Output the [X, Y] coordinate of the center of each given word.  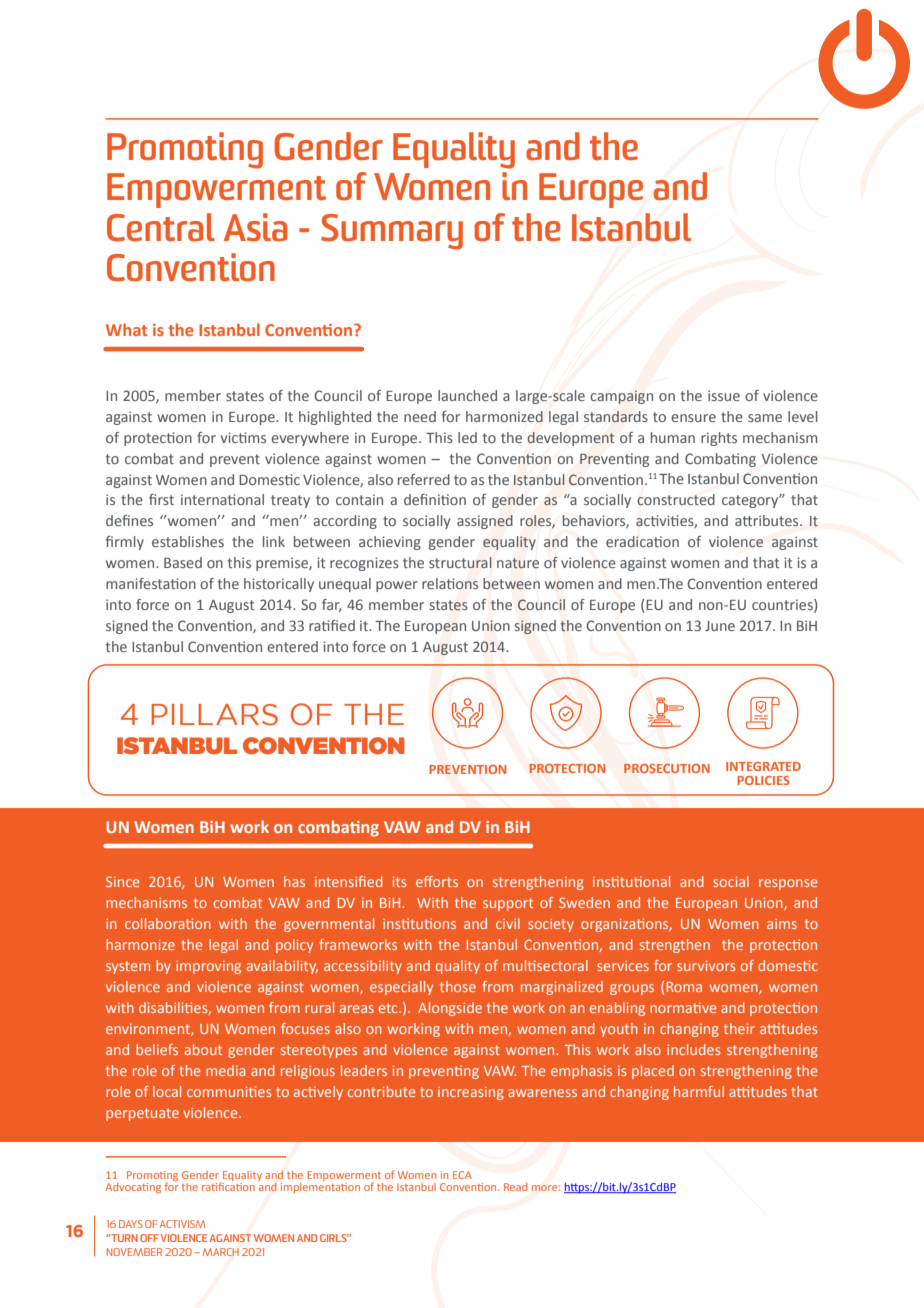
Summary [392, 232]
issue [724, 395]
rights [719, 439]
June [720, 626]
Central [161, 227]
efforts [437, 881]
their [739, 1028]
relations [450, 583]
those [458, 986]
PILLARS [214, 715]
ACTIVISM [183, 1224]
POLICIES [763, 780]
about [203, 1049]
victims [243, 437]
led [467, 437]
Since [122, 881]
